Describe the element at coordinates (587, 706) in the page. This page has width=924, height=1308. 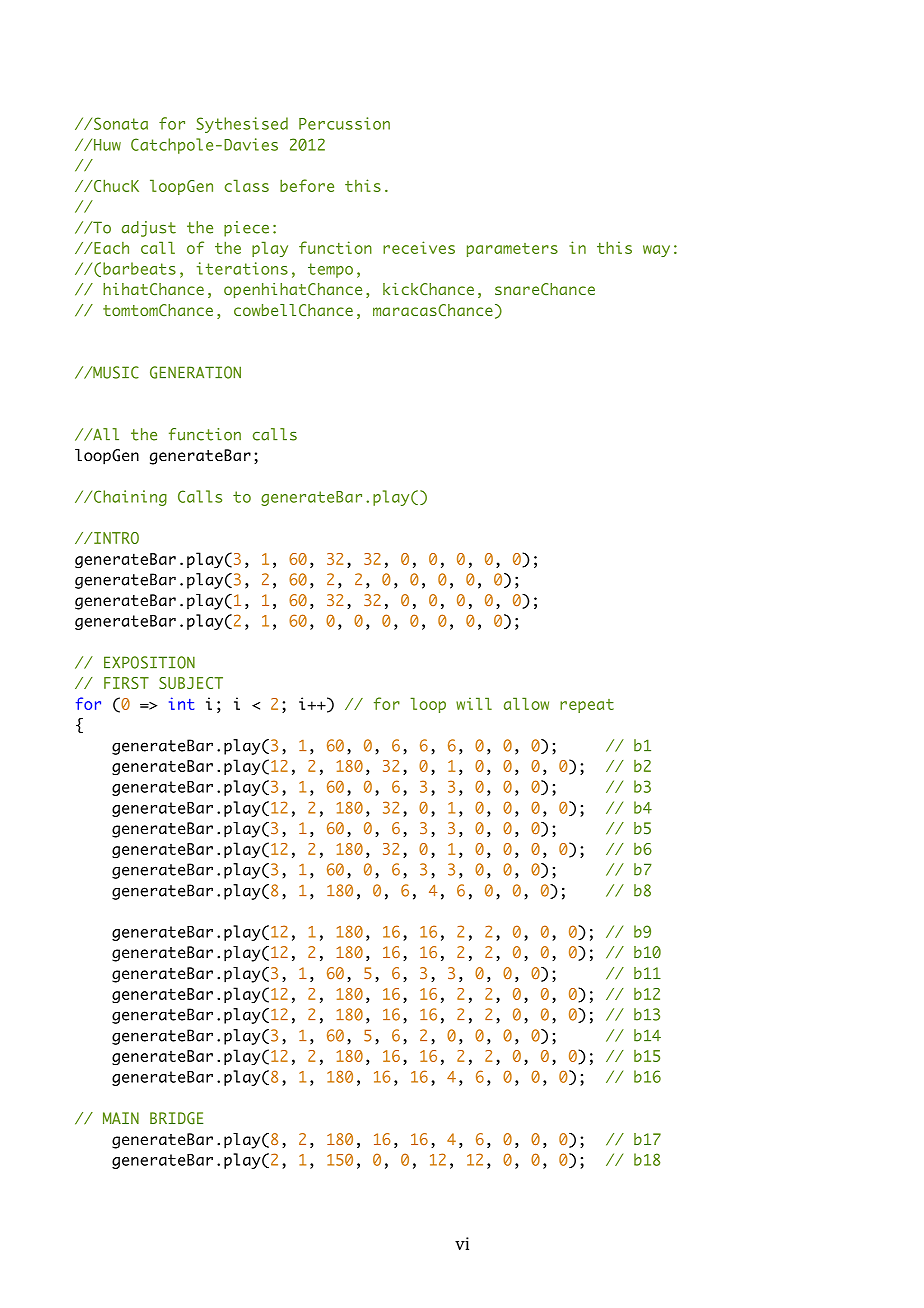
I see `repeat` at that location.
